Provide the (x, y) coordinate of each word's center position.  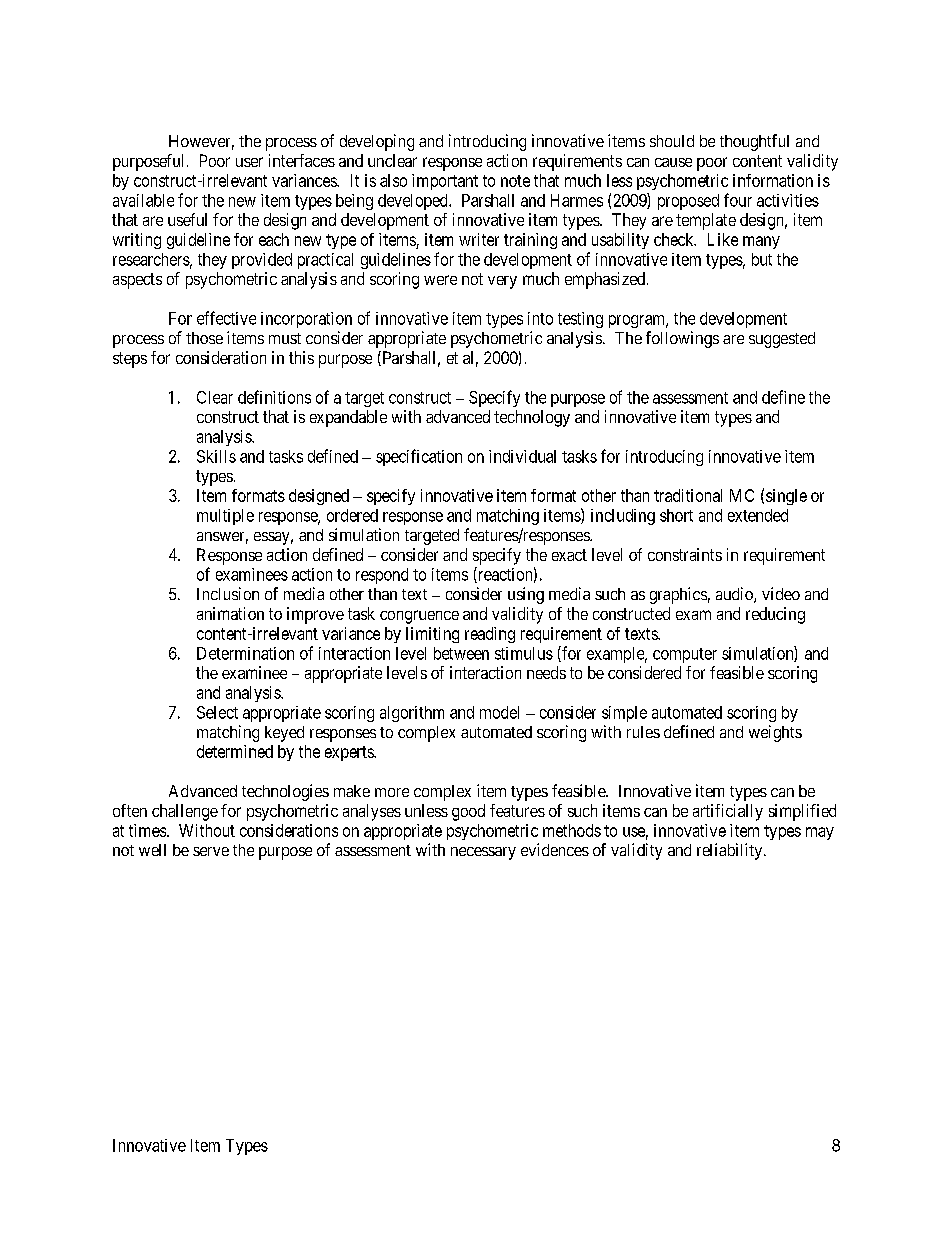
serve (211, 851)
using (526, 595)
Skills (216, 456)
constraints (685, 554)
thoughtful (754, 142)
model (499, 712)
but (762, 259)
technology (532, 418)
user (249, 162)
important (445, 182)
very (502, 282)
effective (226, 318)
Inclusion (228, 593)
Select (217, 712)
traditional (688, 495)
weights (775, 733)
